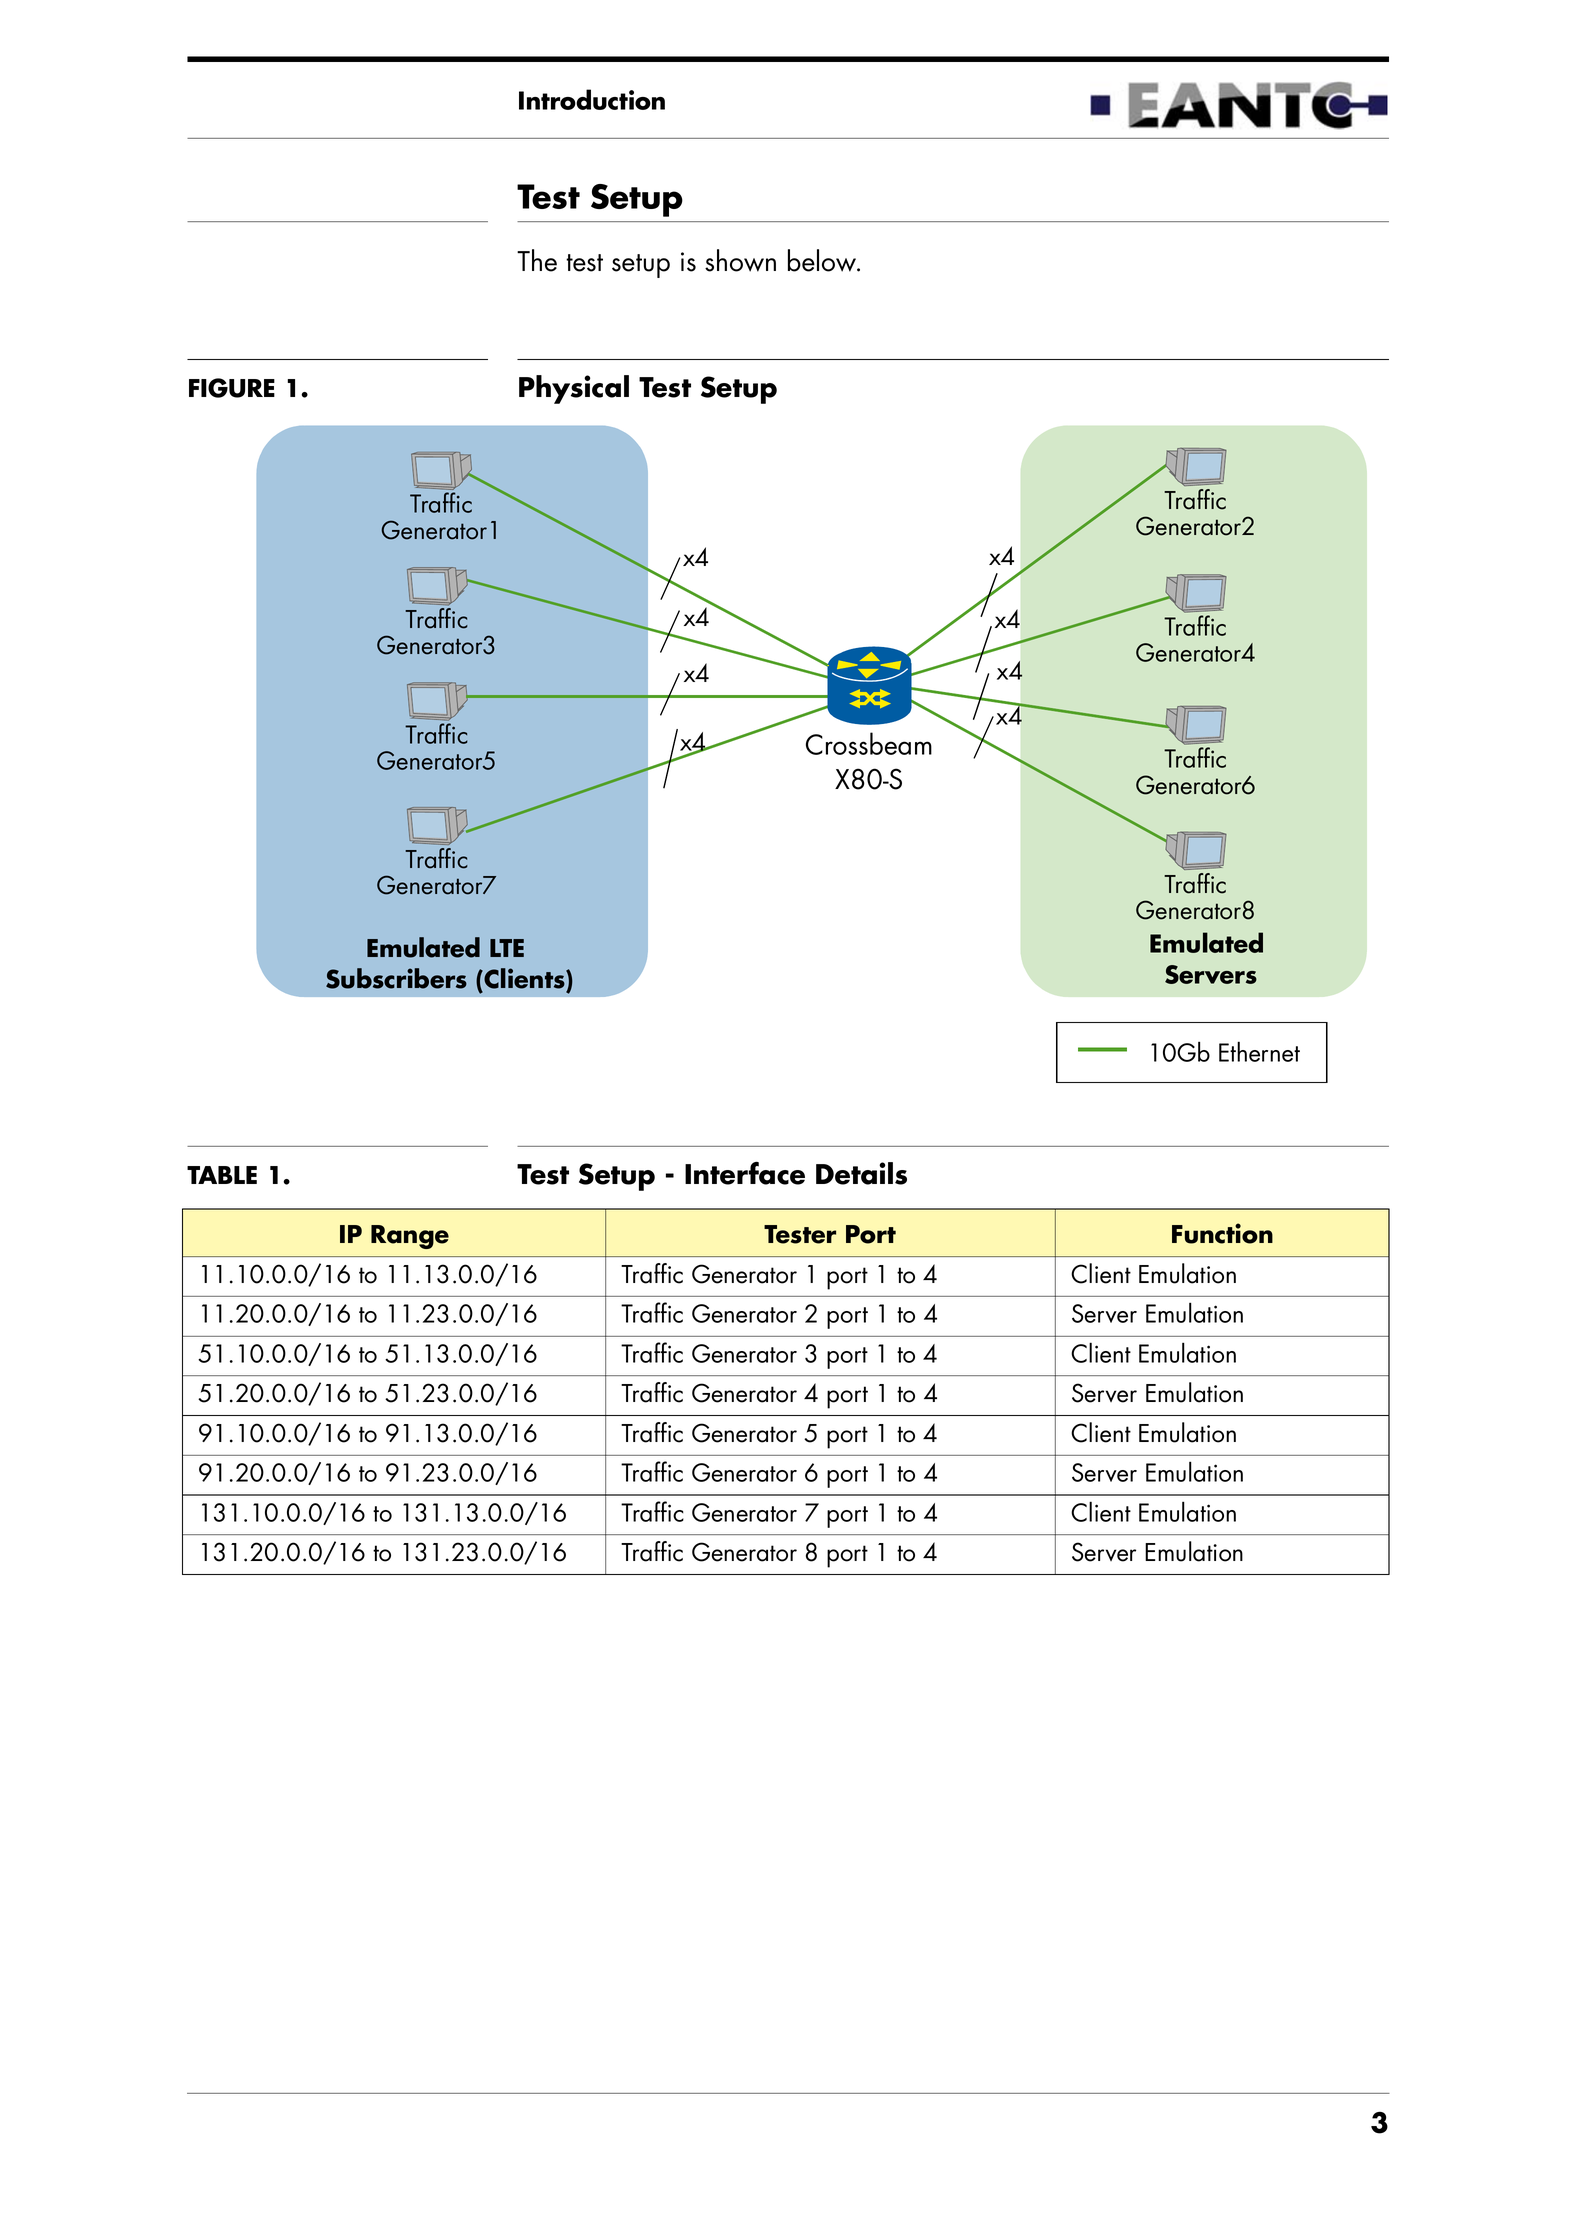 The width and height of the document is (1576, 2230). I want to click on Introduction, so click(592, 99).
